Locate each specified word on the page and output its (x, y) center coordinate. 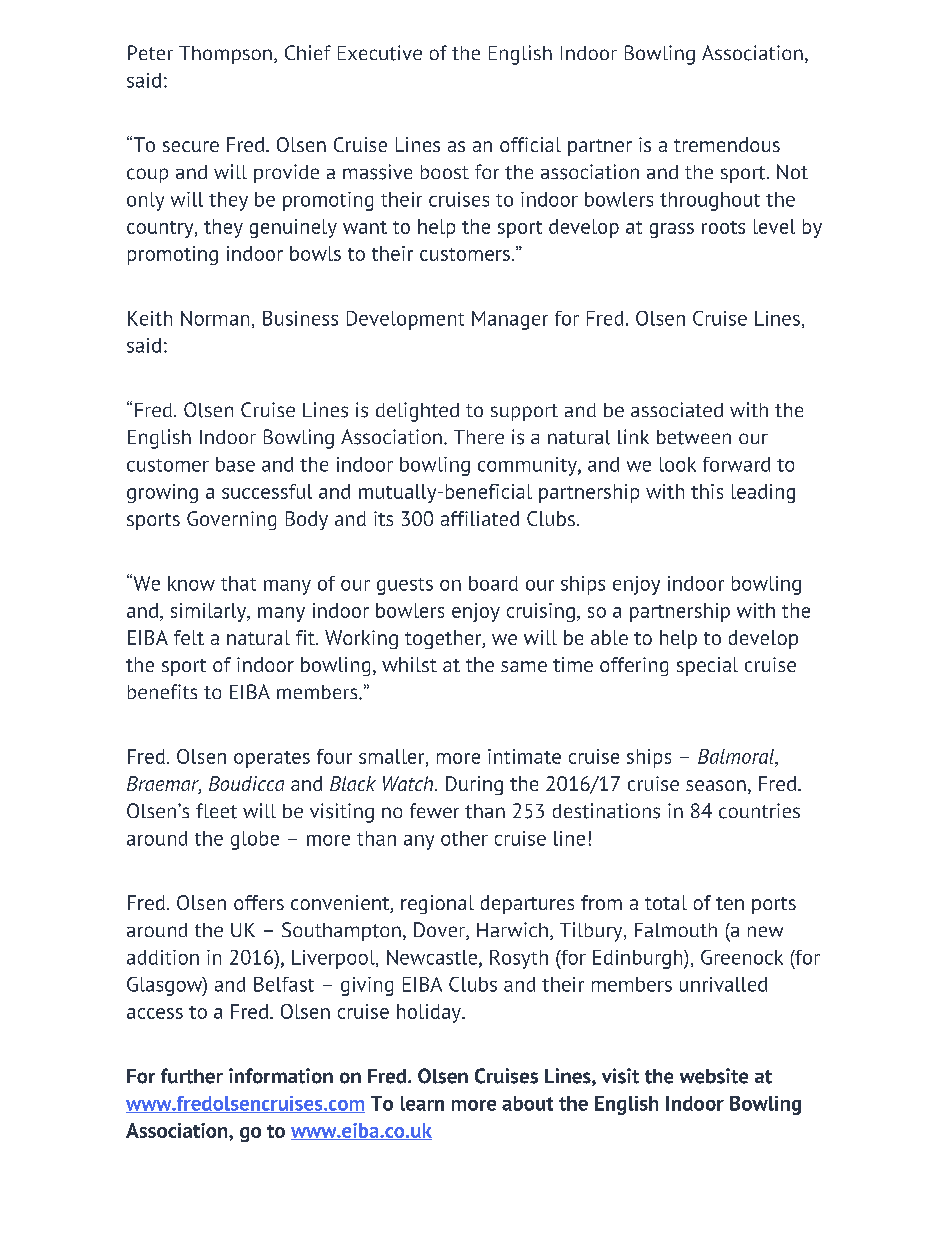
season (716, 785)
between (694, 437)
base (235, 464)
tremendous (727, 144)
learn (422, 1103)
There (479, 437)
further (192, 1076)
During (474, 785)
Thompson (225, 55)
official (530, 144)
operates (272, 759)
